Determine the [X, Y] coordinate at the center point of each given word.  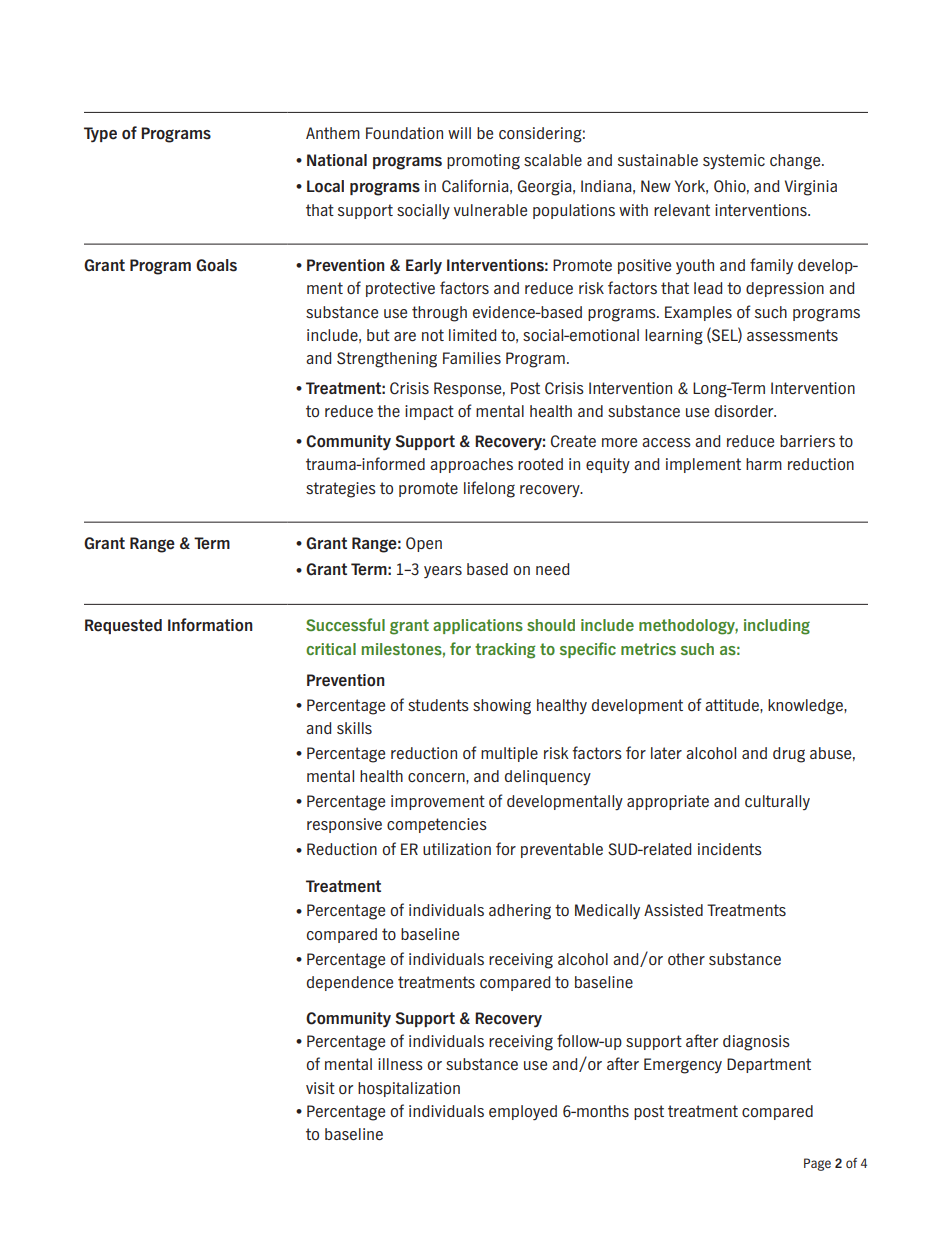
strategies [341, 490]
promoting [483, 162]
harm [764, 464]
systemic [734, 161]
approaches [471, 465]
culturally [777, 802]
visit [320, 1088]
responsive [344, 825]
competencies [437, 825]
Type [100, 134]
